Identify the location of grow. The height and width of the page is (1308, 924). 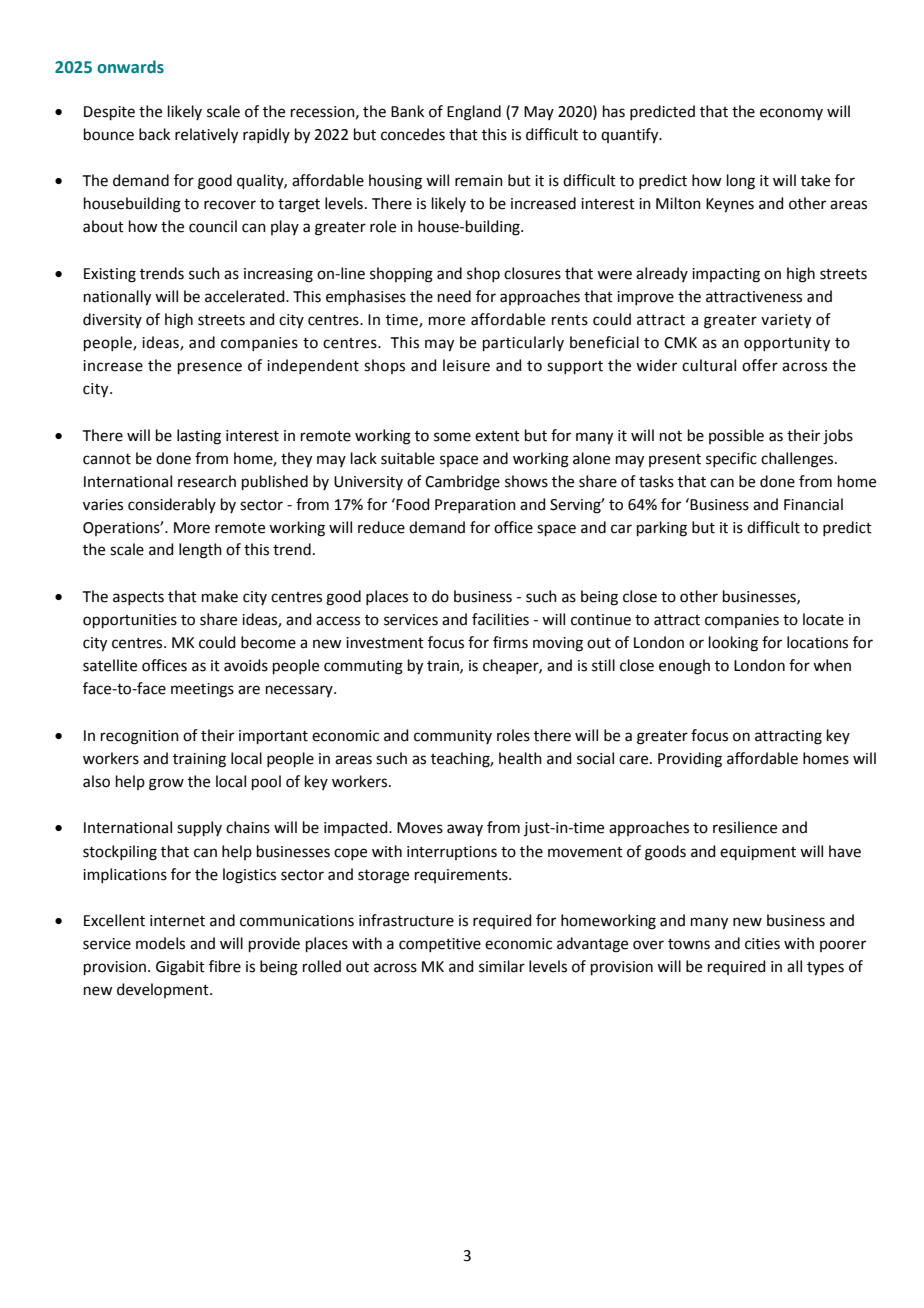
(166, 784).
